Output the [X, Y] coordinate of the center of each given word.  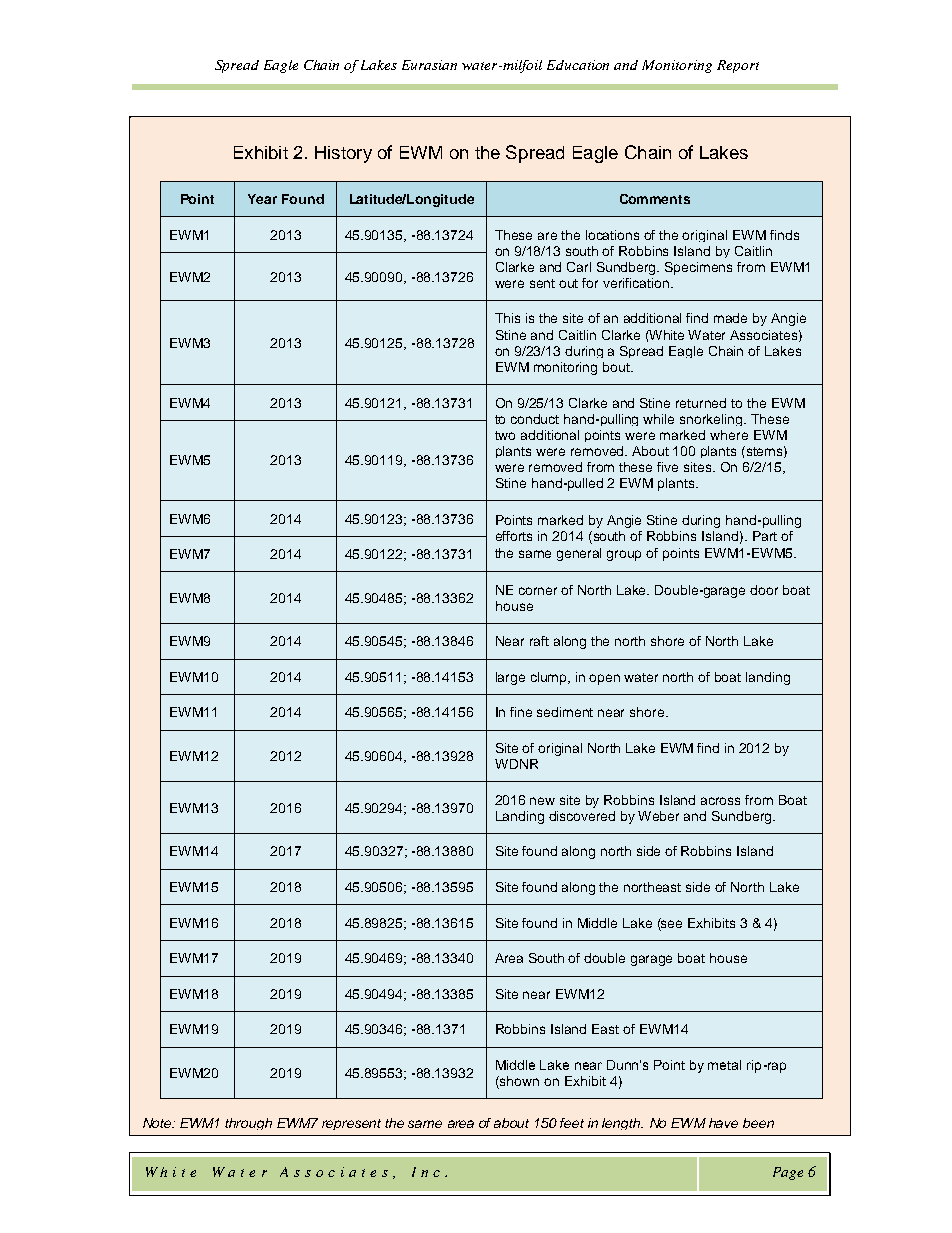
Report [738, 66]
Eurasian [429, 65]
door [764, 590]
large [510, 678]
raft [539, 641]
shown [518, 1082]
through [248, 1124]
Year [262, 199]
